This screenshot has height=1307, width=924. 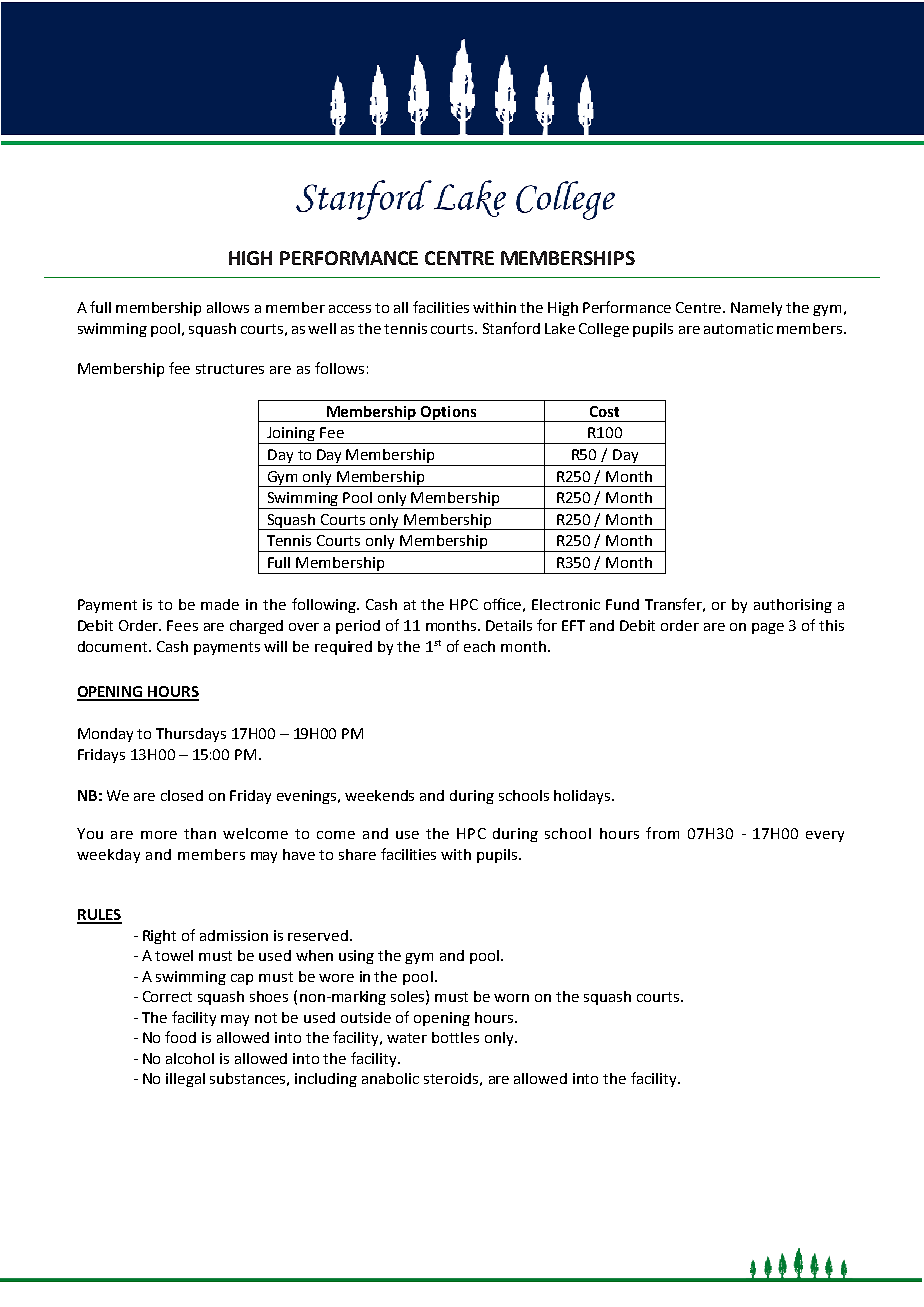 What do you see at coordinates (509, 625) in the screenshot?
I see `Details` at bounding box center [509, 625].
